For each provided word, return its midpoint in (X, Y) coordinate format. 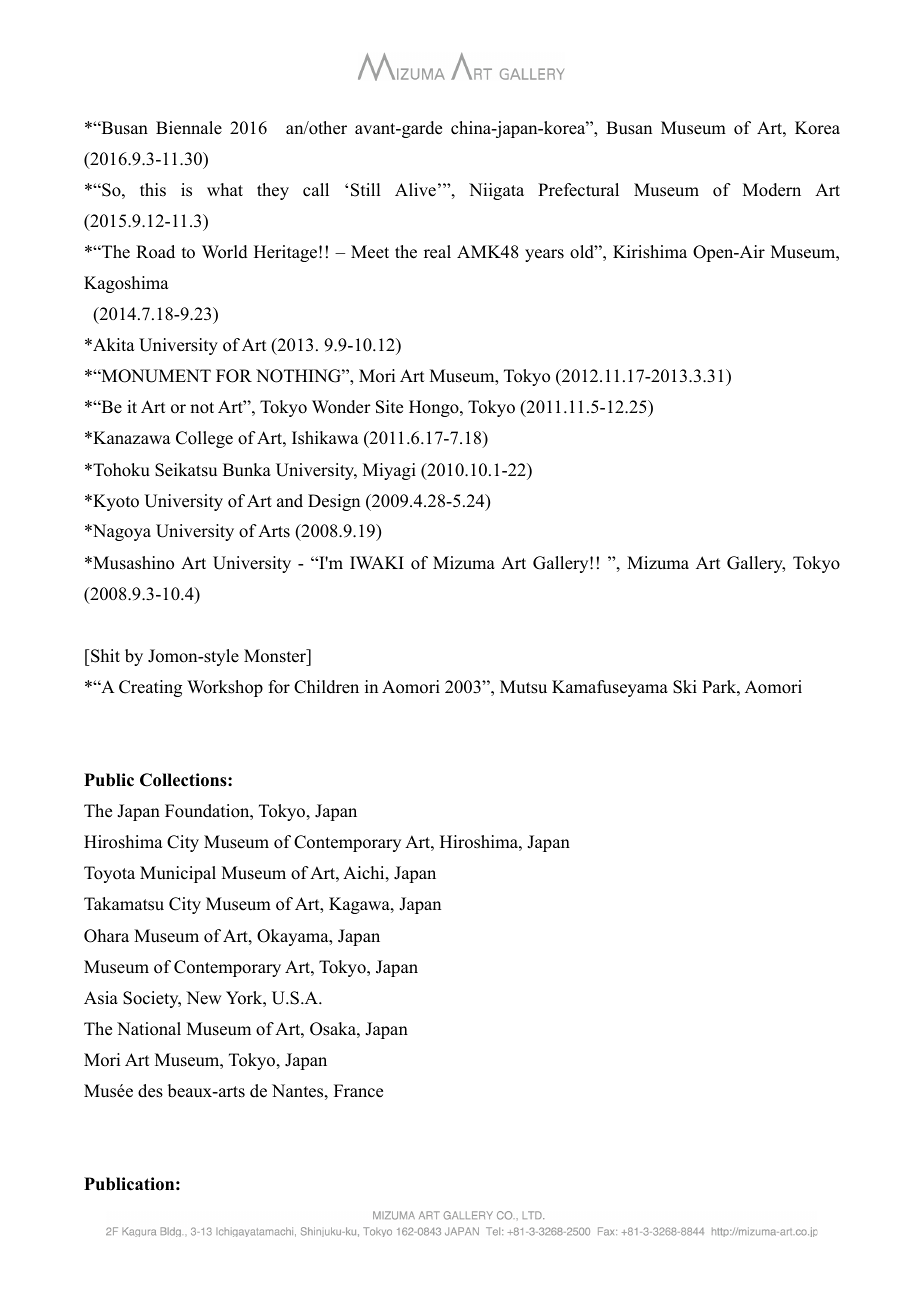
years (544, 255)
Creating (150, 688)
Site (389, 407)
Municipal (178, 874)
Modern (772, 190)
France (358, 1091)
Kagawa (360, 905)
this (153, 190)
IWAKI (377, 562)
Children (326, 687)
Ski (685, 687)
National (149, 1029)
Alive (415, 190)
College (204, 439)
